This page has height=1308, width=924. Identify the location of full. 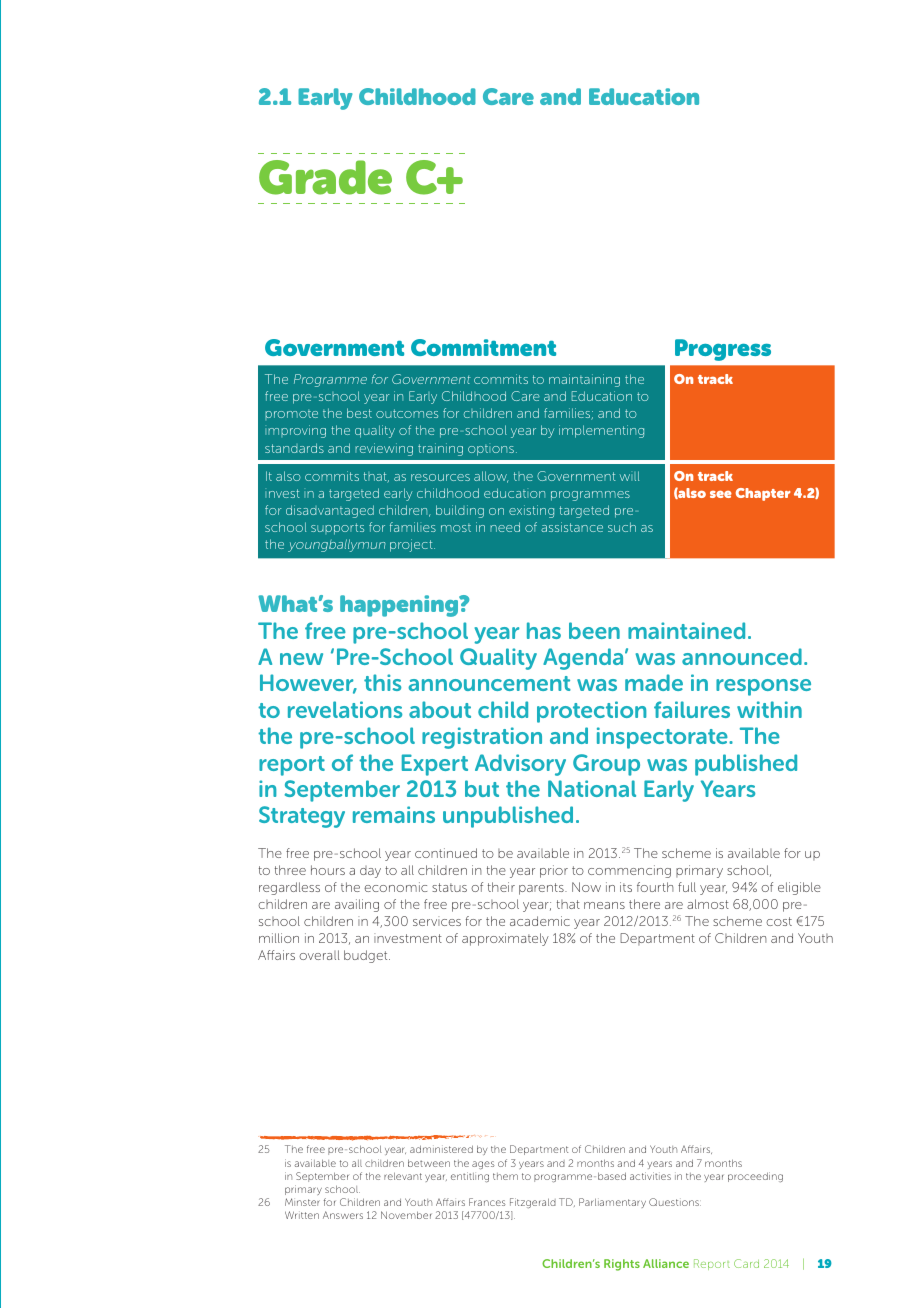
(687, 887).
